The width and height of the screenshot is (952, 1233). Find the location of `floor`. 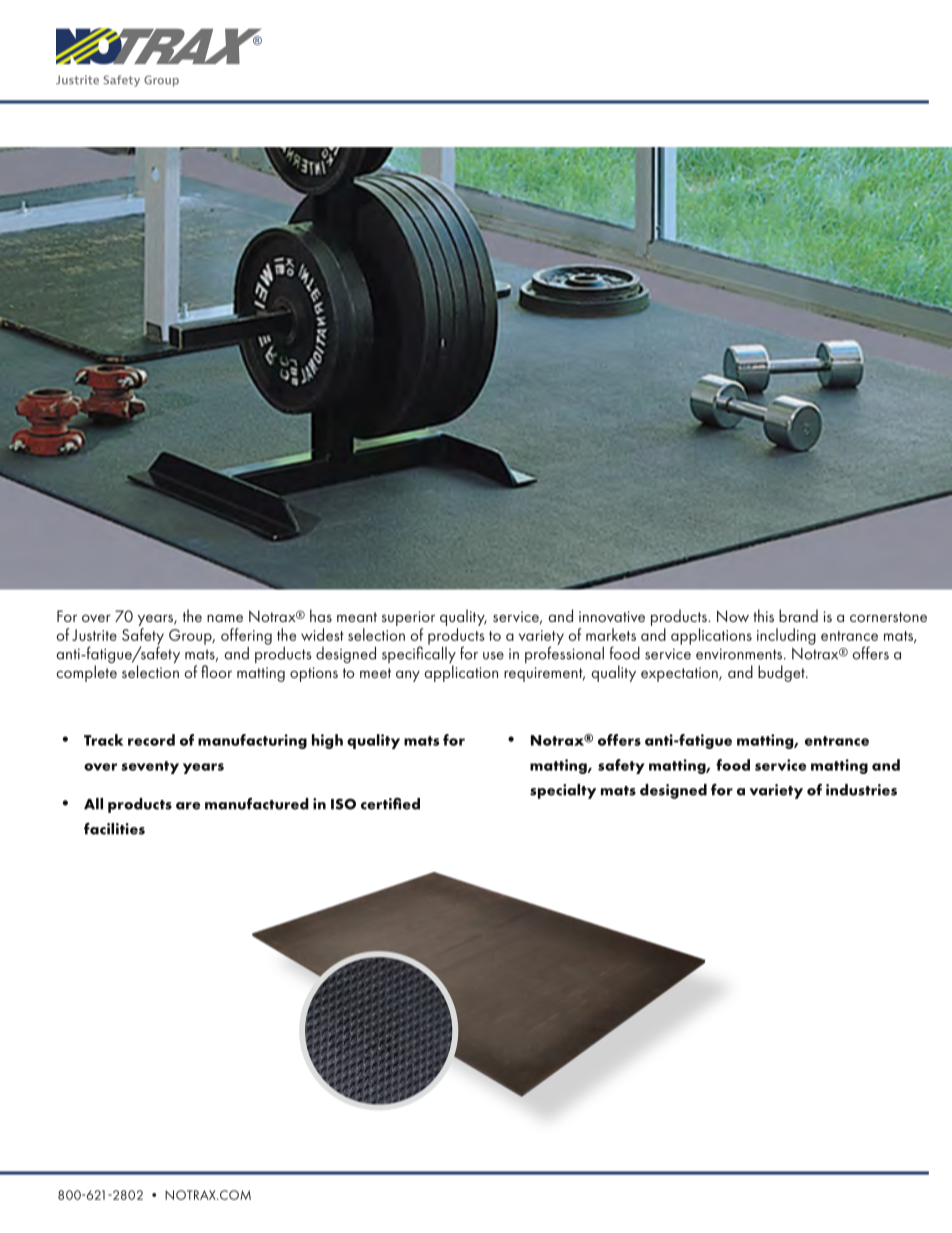

floor is located at coordinates (216, 671).
